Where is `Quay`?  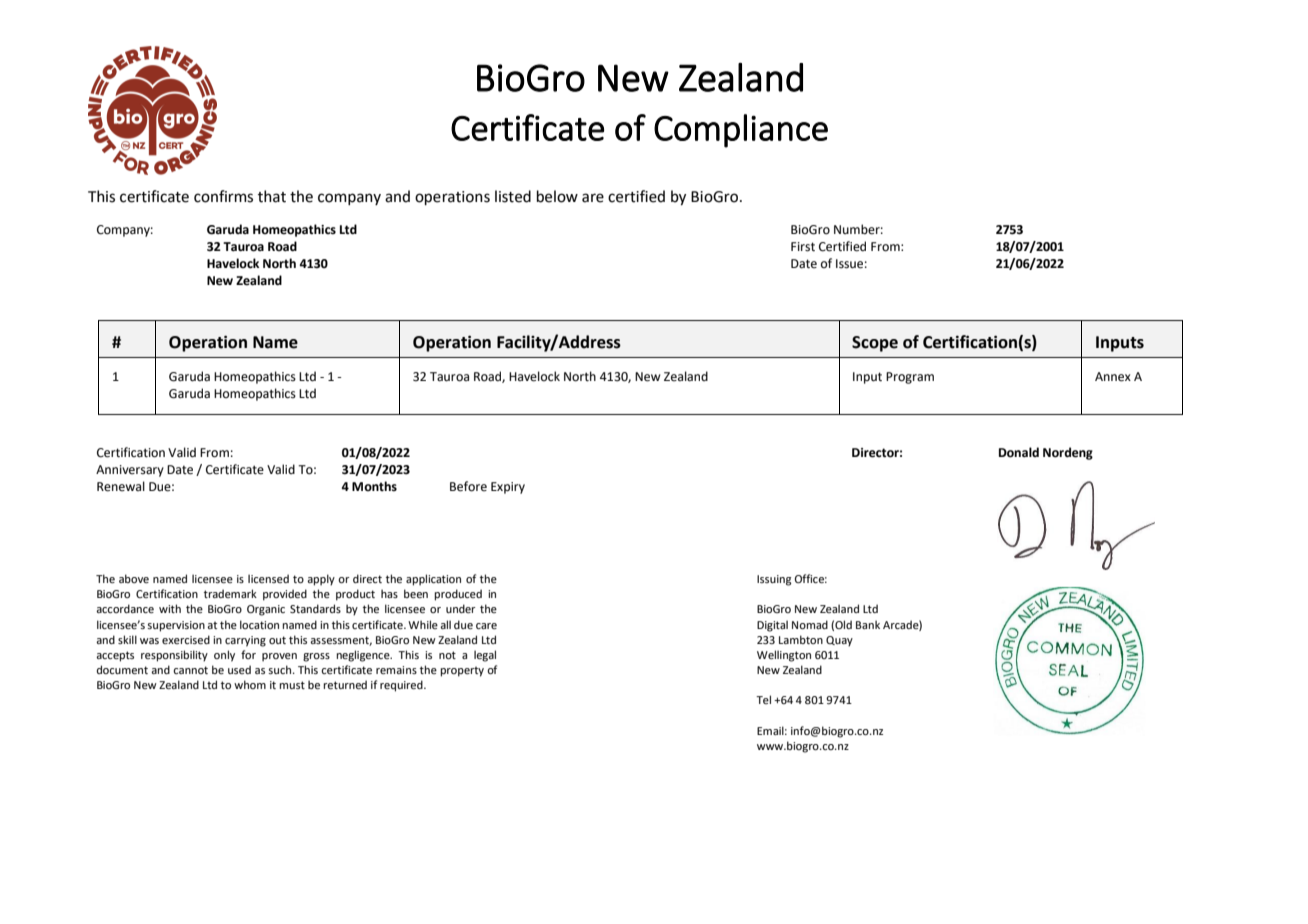
Quay is located at coordinates (839, 641).
